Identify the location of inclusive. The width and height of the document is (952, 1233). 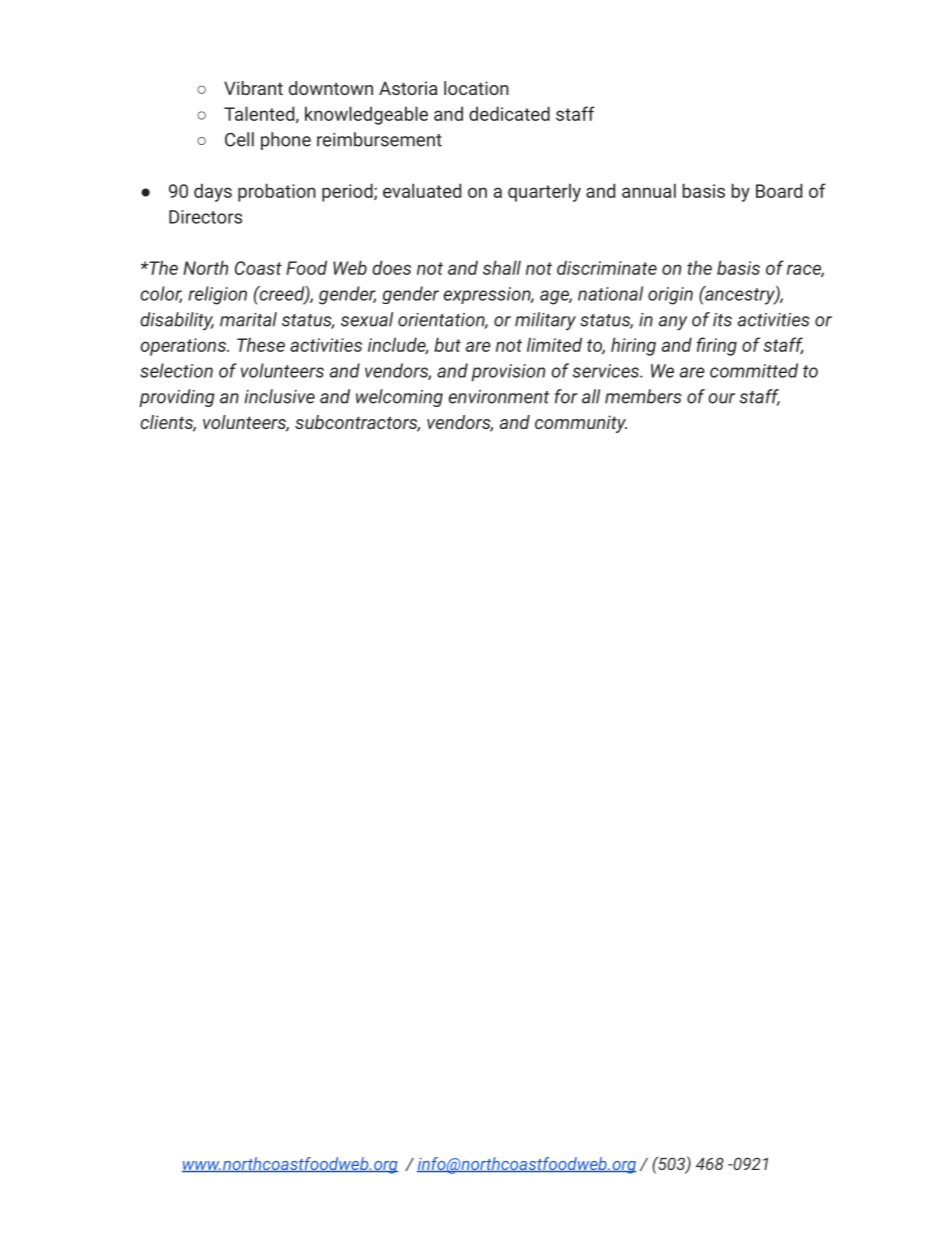
(280, 396).
